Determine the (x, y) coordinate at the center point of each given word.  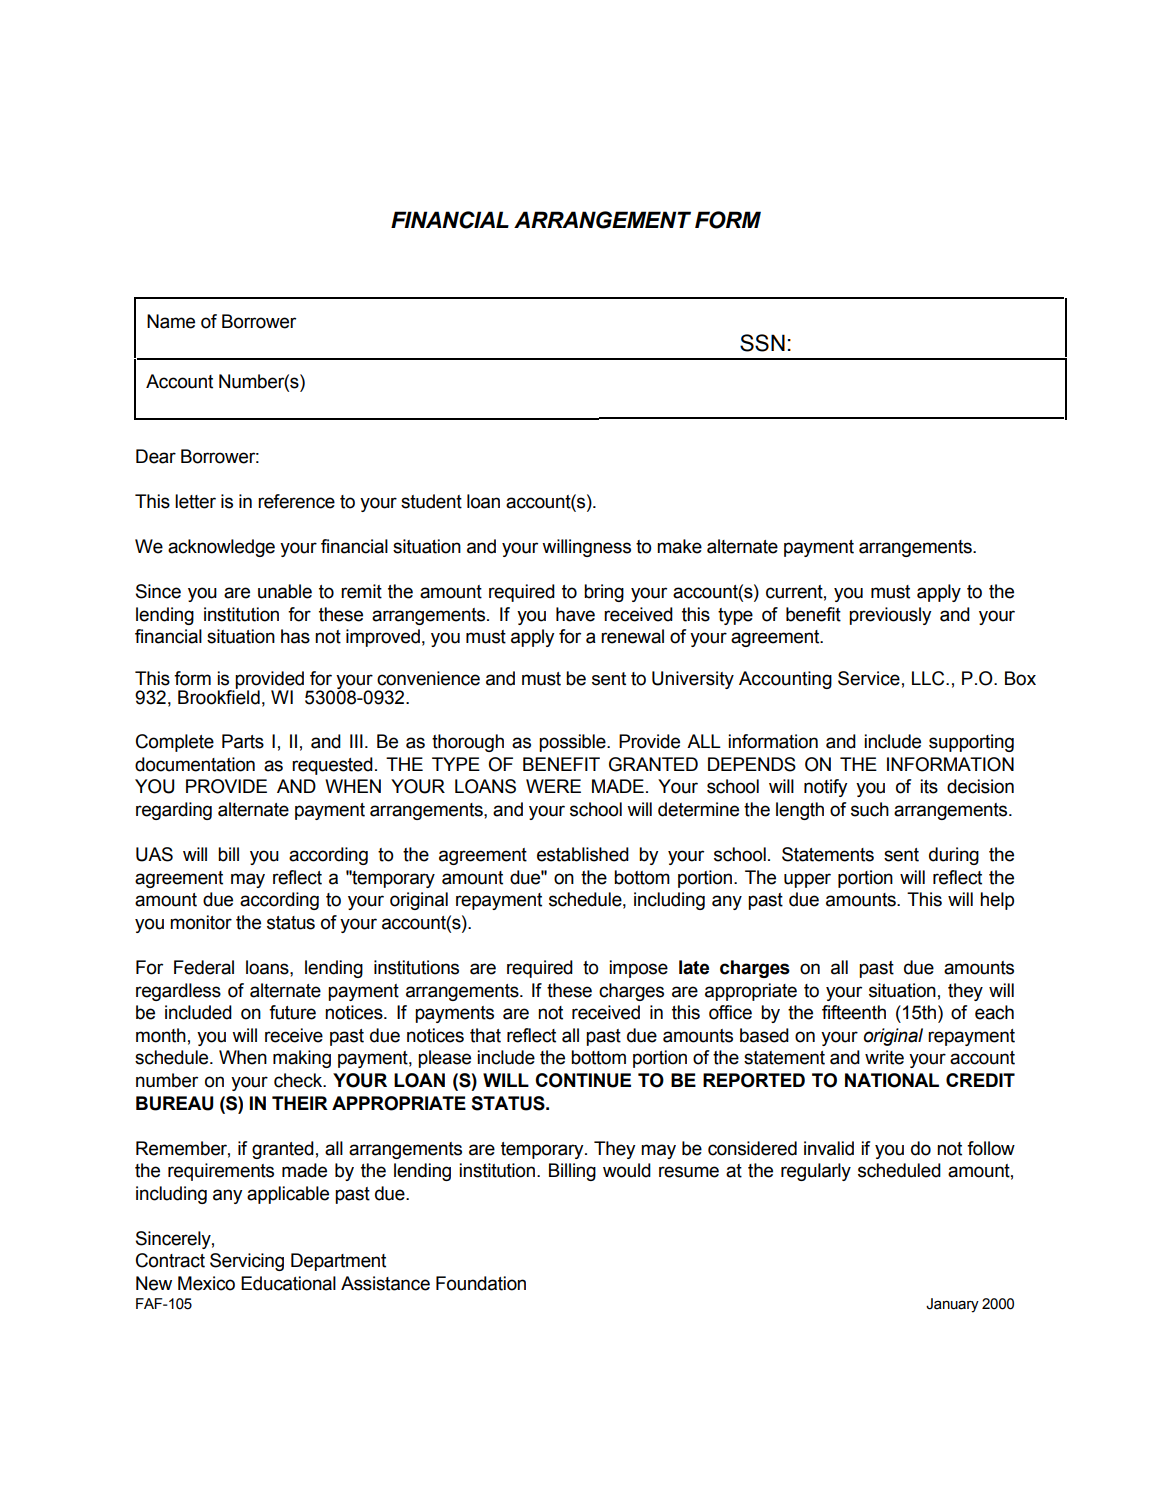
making (302, 1059)
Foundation (481, 1283)
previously (890, 616)
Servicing (247, 1262)
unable (285, 591)
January (952, 1305)
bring (604, 593)
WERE (553, 786)
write (884, 1057)
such (870, 809)
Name (171, 321)
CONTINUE (583, 1080)
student (431, 501)
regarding (174, 811)
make (679, 546)
